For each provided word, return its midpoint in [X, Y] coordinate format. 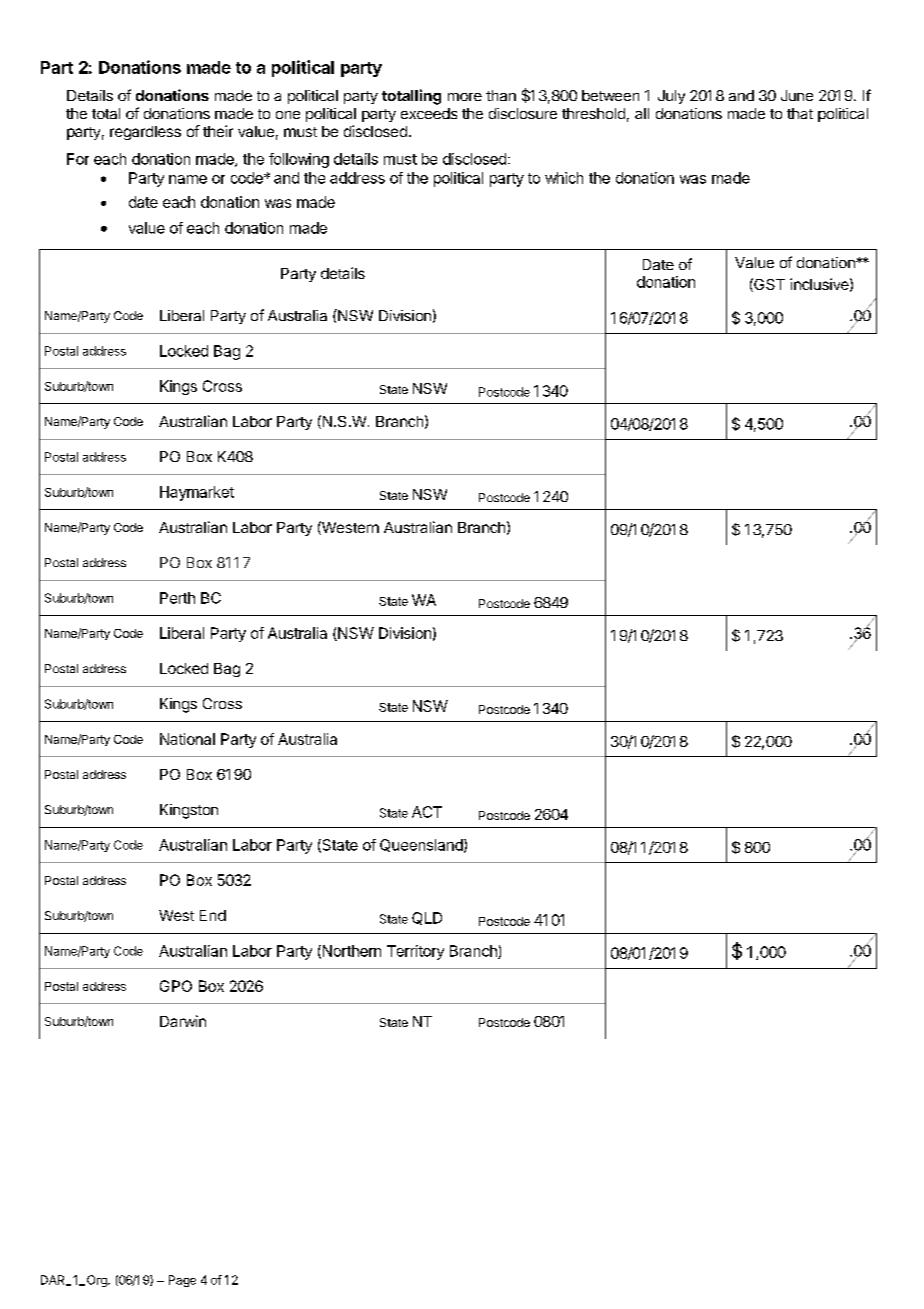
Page [182, 1281]
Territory [415, 952]
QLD [427, 918]
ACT [427, 812]
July [671, 97]
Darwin [183, 1021]
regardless [145, 133]
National [187, 739]
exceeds [429, 113]
